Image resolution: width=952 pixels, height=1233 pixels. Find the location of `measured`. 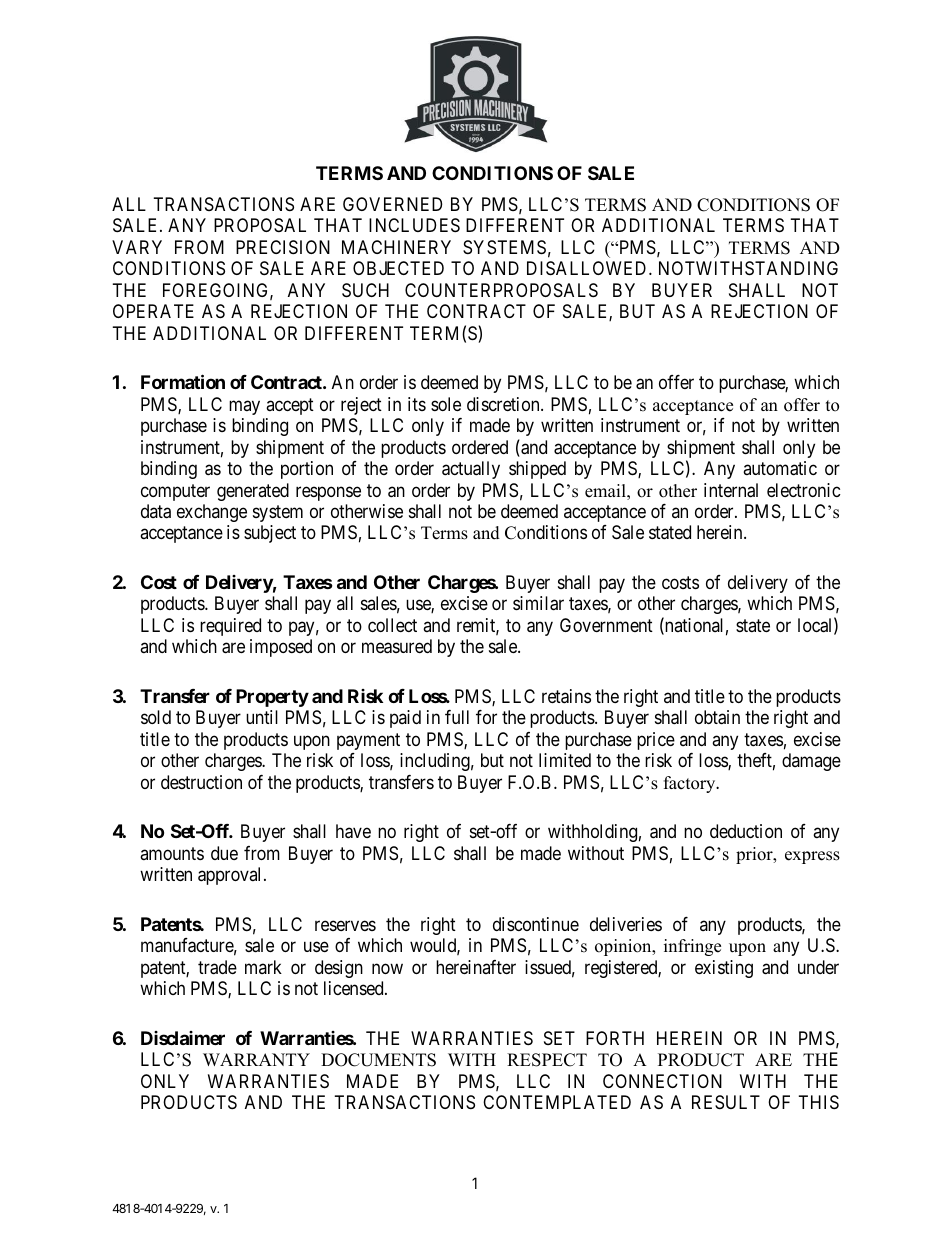

measured is located at coordinates (397, 646).
